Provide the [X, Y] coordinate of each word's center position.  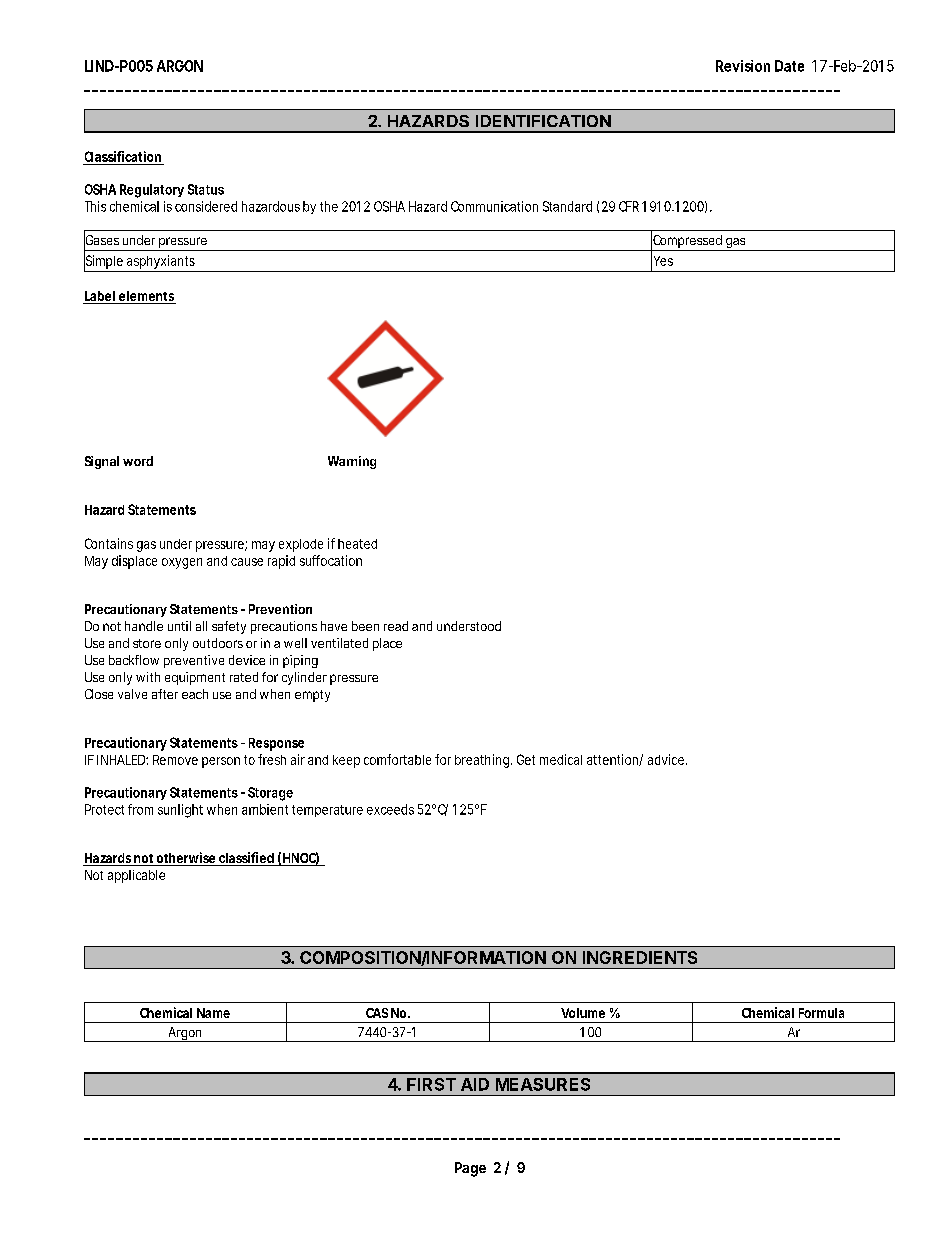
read [396, 626]
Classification [123, 156]
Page [470, 1169]
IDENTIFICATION [543, 121]
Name [213, 1013]
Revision [743, 66]
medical [561, 759]
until [179, 626]
